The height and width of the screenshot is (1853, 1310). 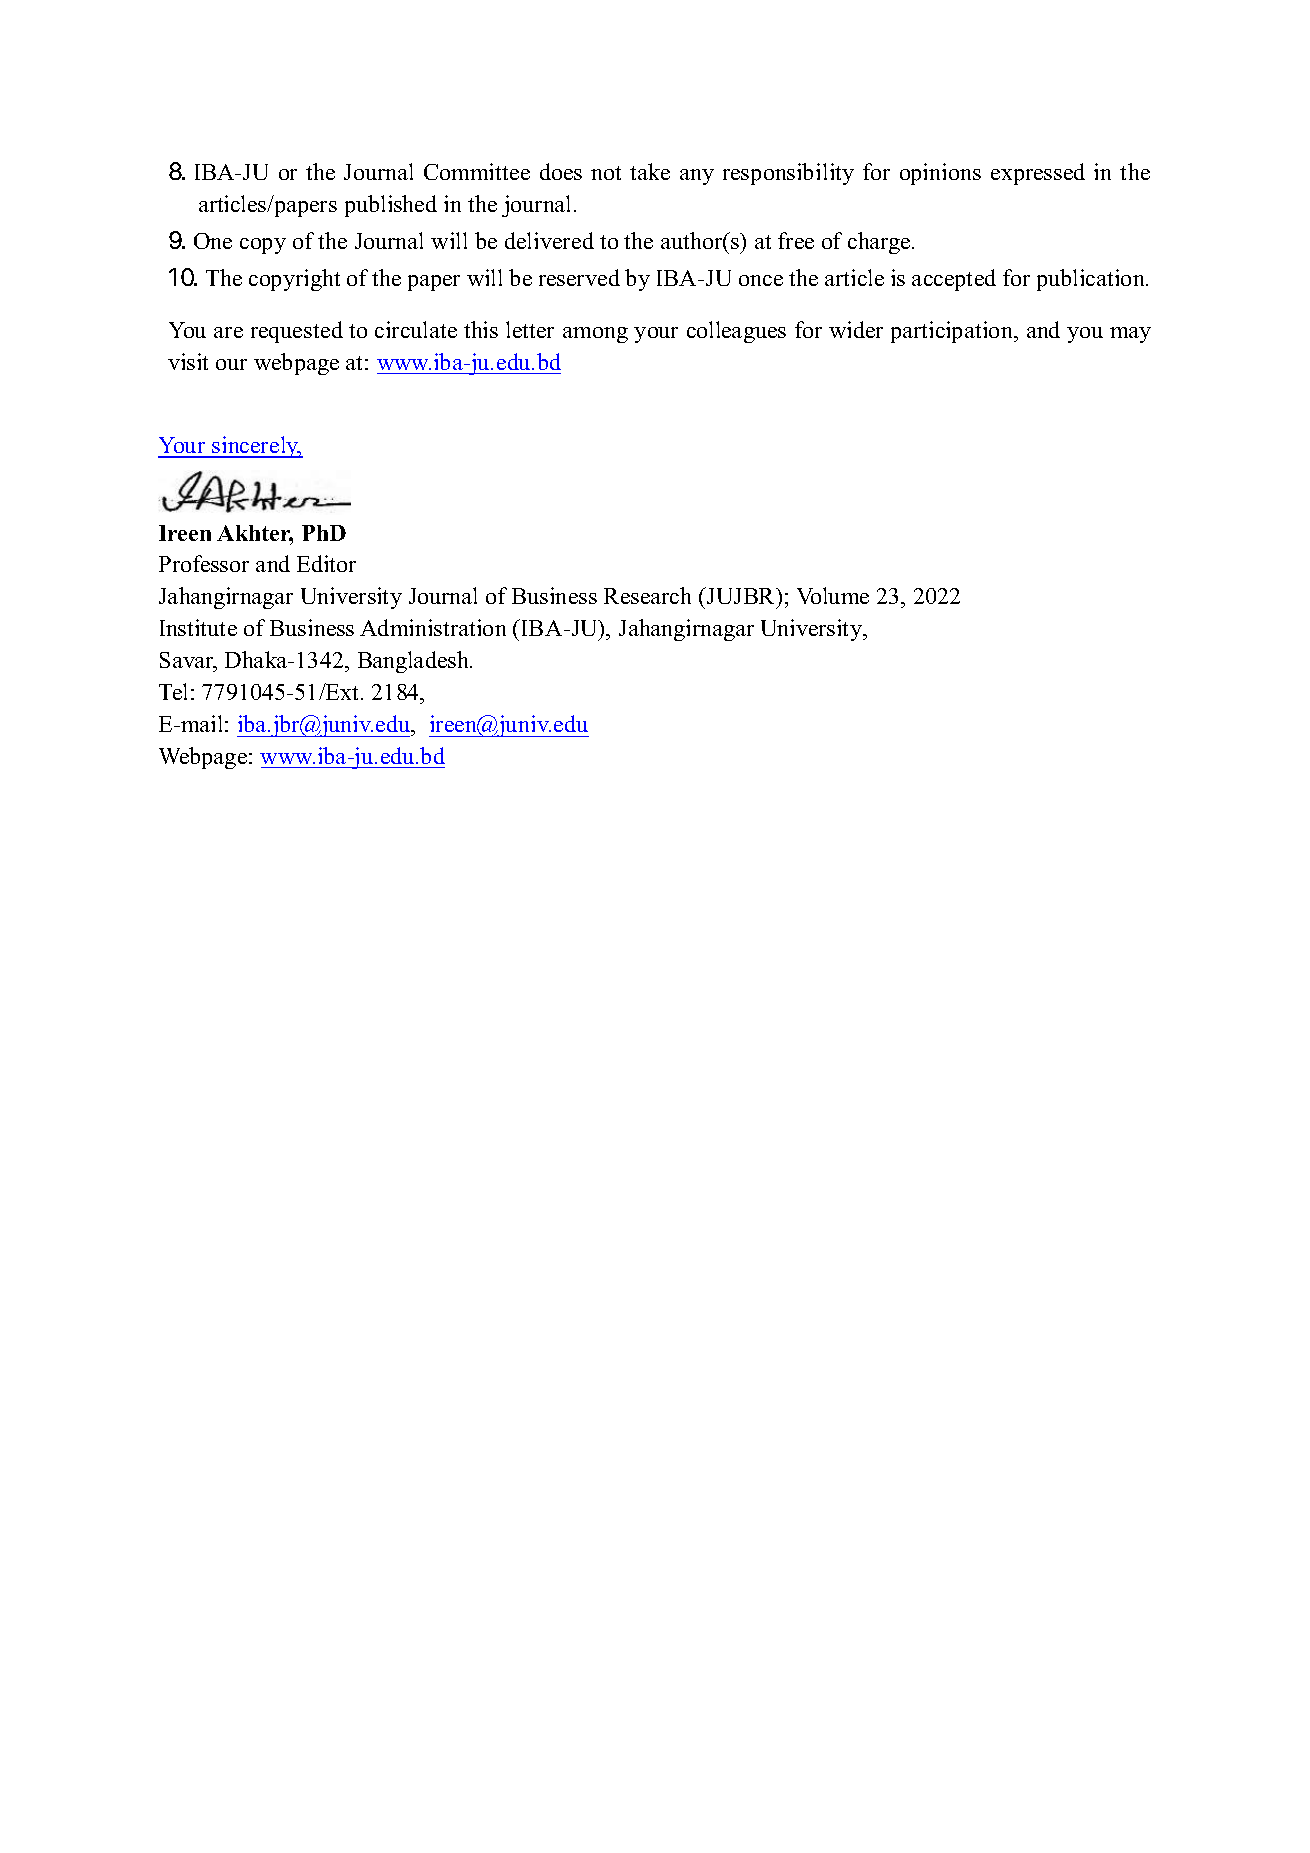 I want to click on colleagues, so click(x=736, y=332).
